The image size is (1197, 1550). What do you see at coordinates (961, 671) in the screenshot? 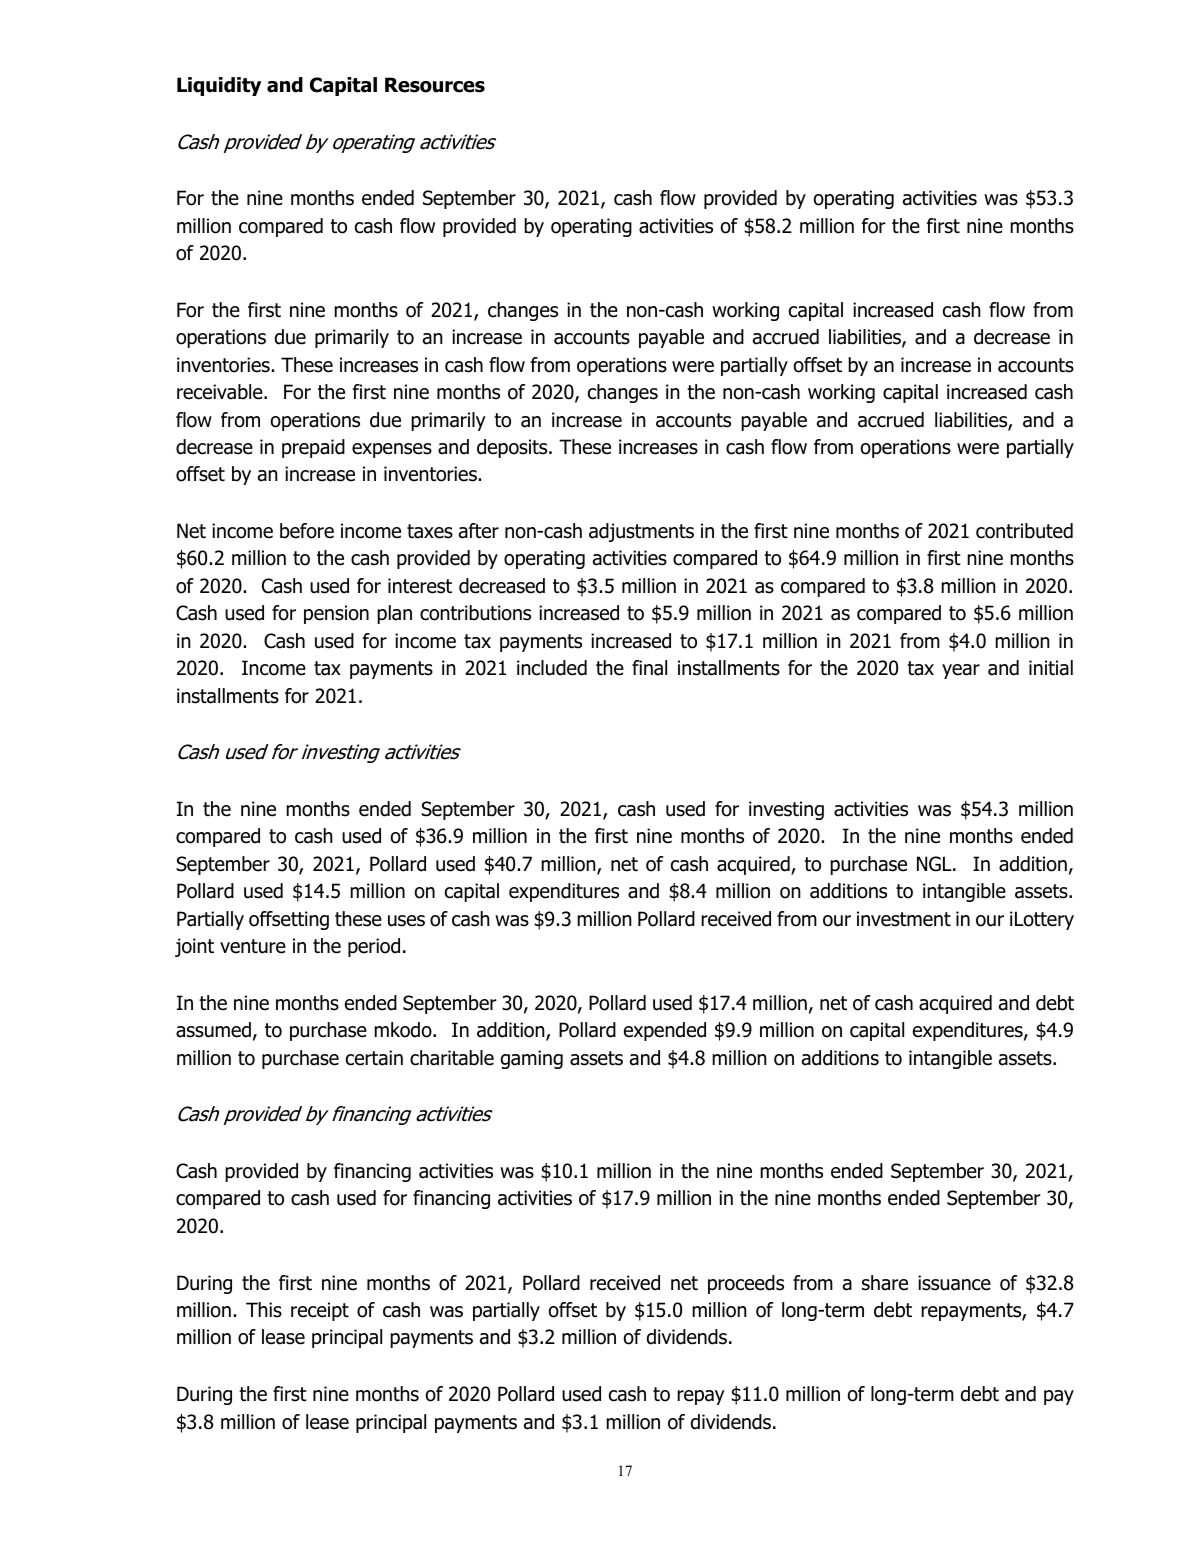
I see `year` at bounding box center [961, 671].
